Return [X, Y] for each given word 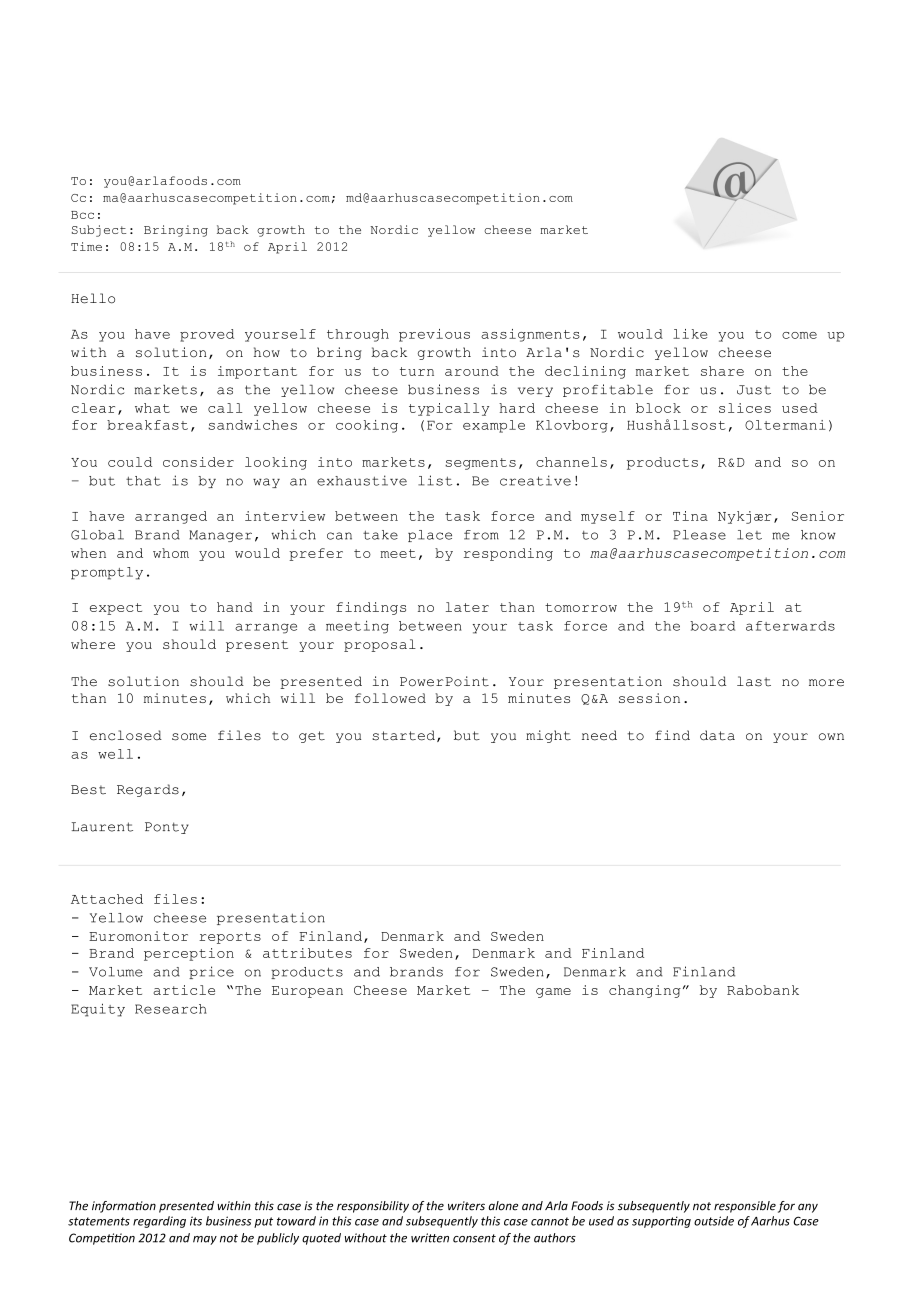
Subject [99, 231]
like [690, 334]
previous [434, 335]
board [712, 626]
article [184, 990]
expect [116, 609]
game [553, 993]
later [467, 607]
